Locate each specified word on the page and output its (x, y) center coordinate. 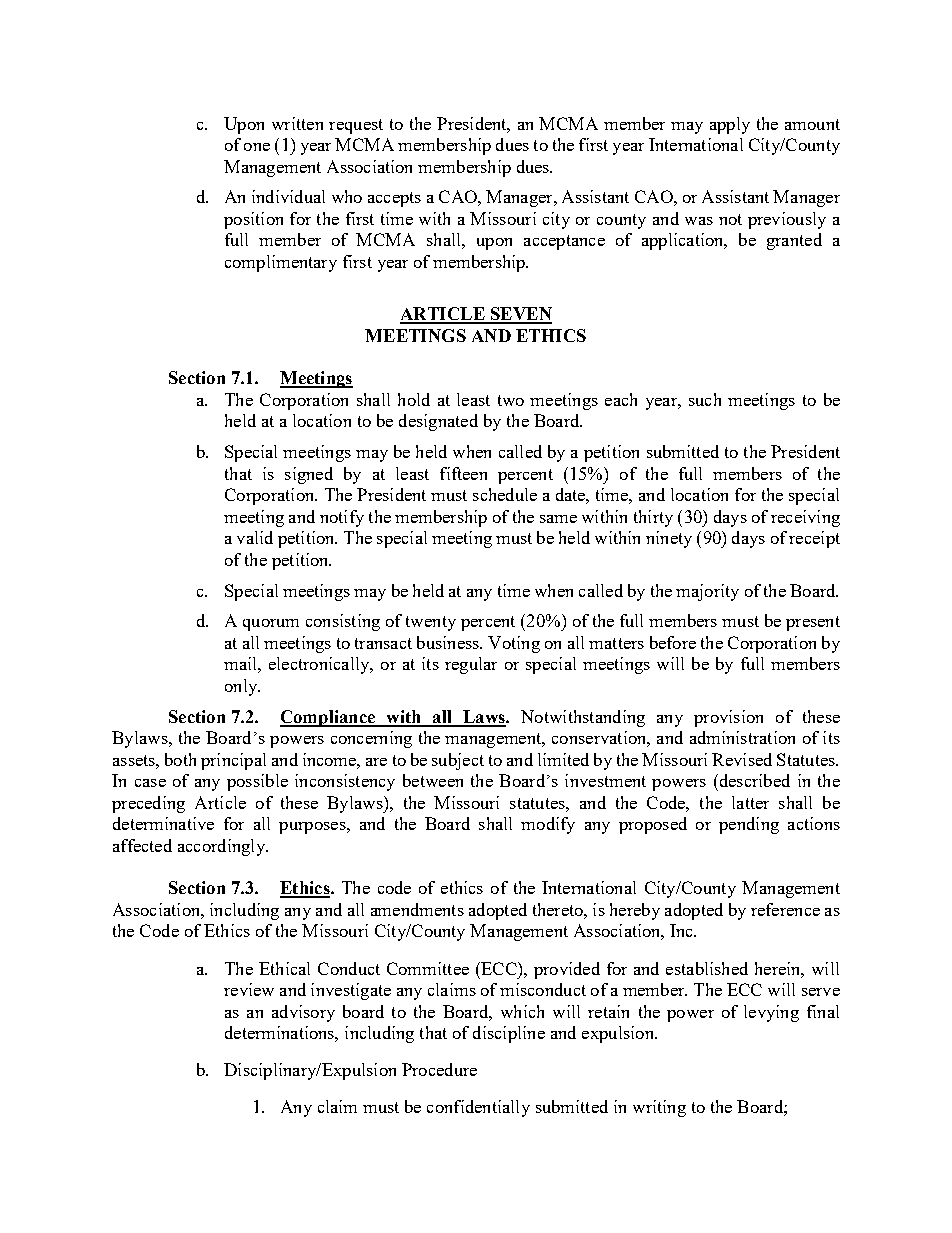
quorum (271, 625)
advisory (303, 1013)
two (511, 400)
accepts (394, 199)
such (705, 399)
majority (707, 592)
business (449, 642)
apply (730, 125)
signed (309, 475)
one (257, 147)
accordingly (222, 847)
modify (548, 825)
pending (749, 825)
